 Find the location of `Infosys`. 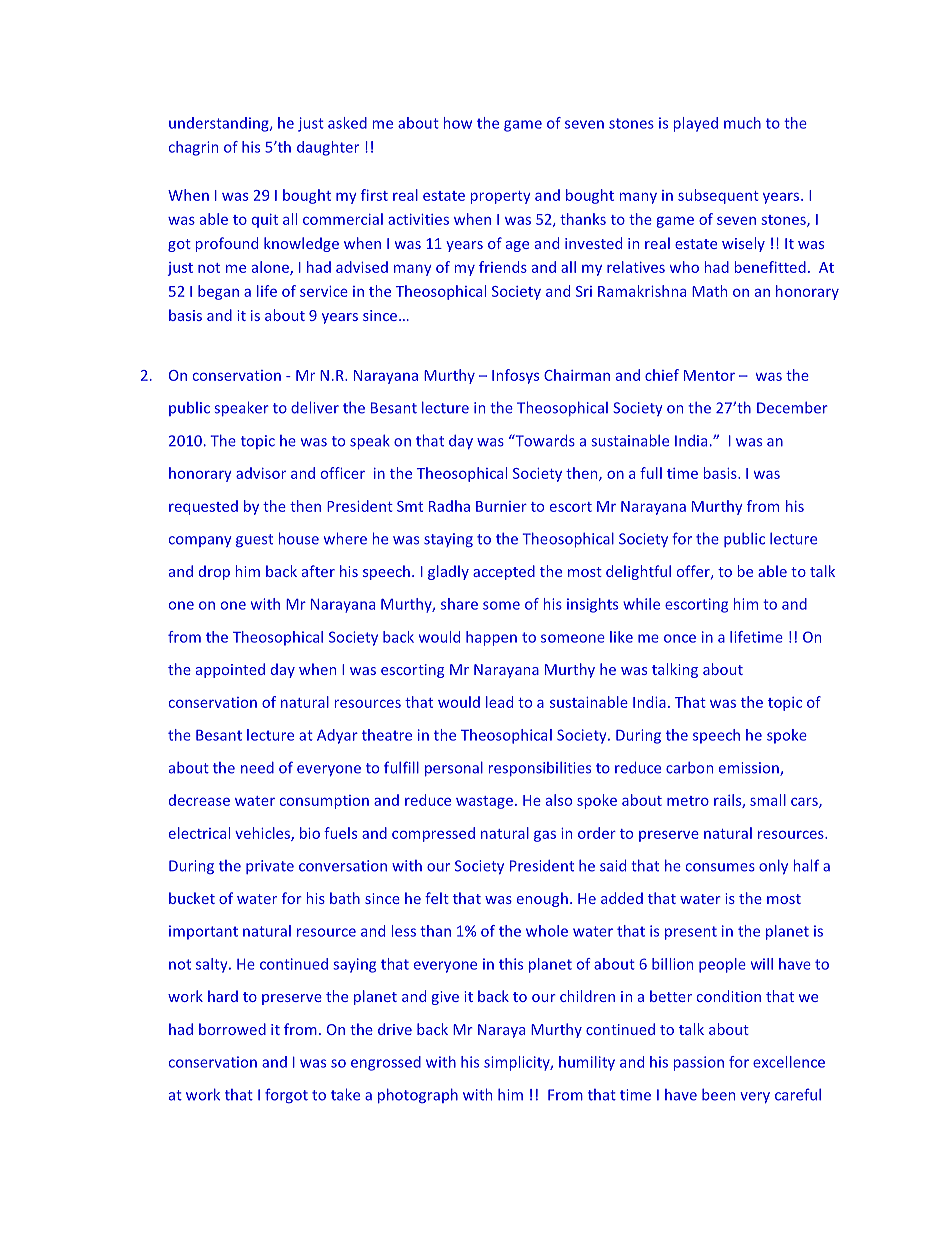

Infosys is located at coordinates (515, 376).
